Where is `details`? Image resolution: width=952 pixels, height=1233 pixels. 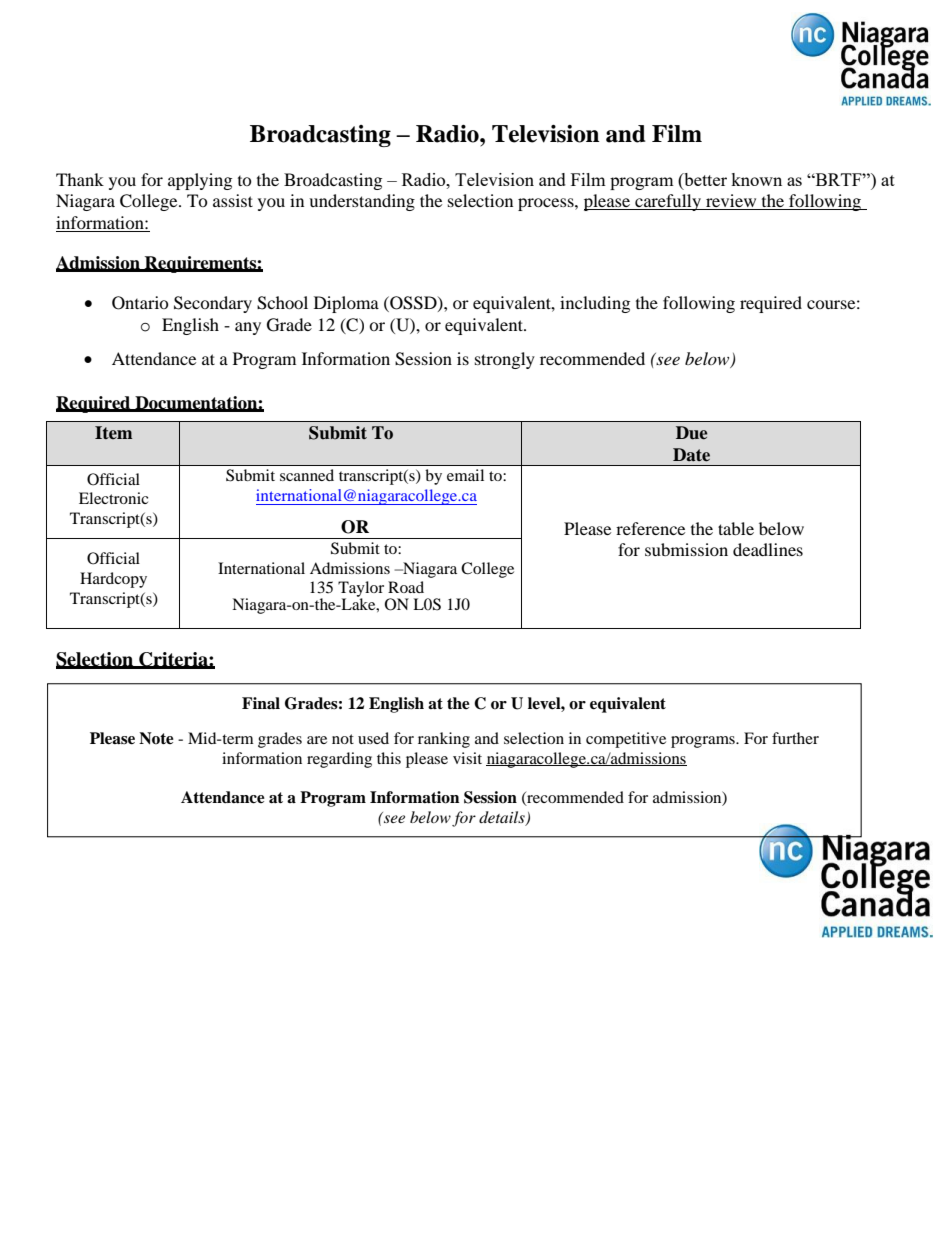
details is located at coordinates (503, 818).
